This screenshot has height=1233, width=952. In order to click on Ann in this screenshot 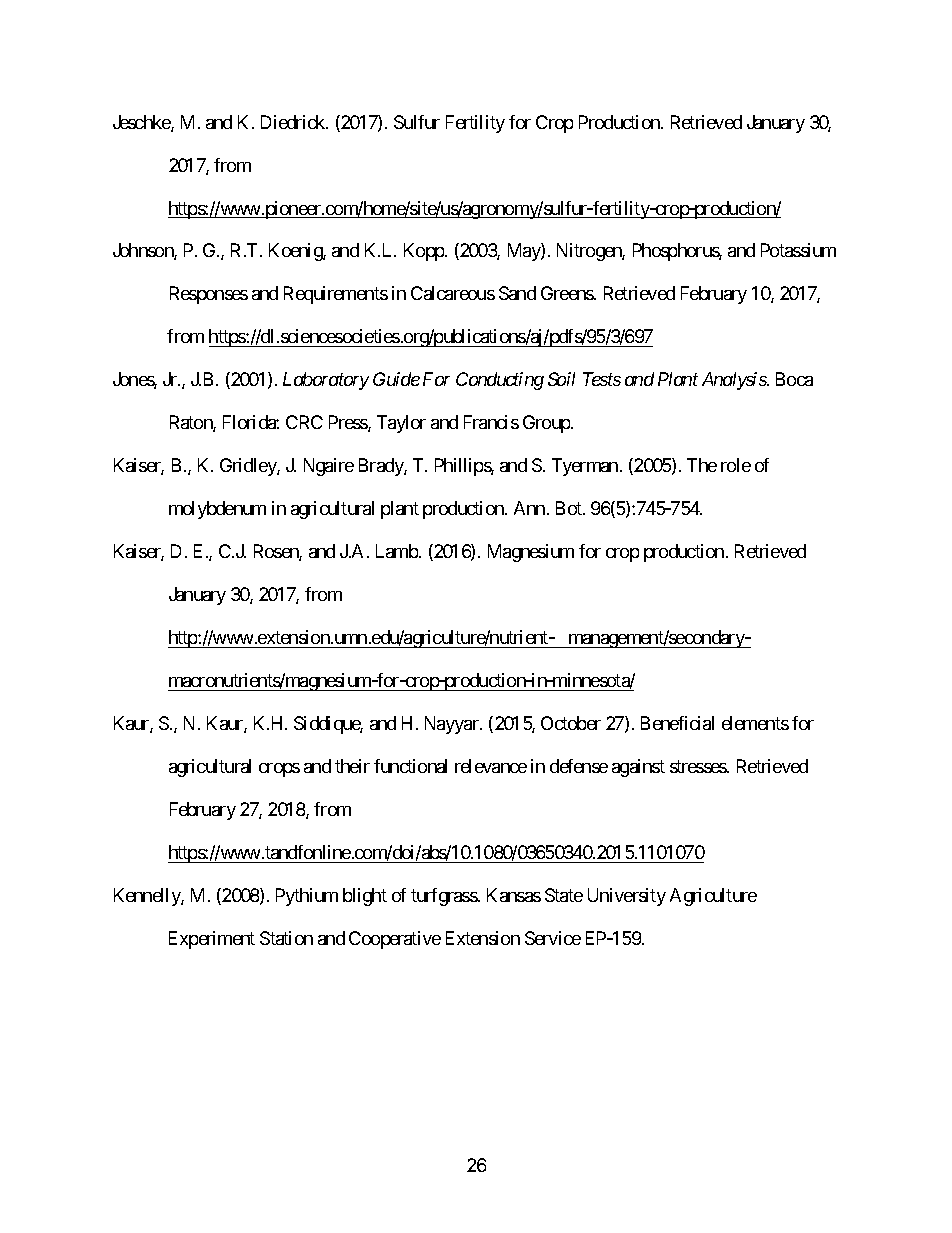, I will do `click(529, 508)`.
